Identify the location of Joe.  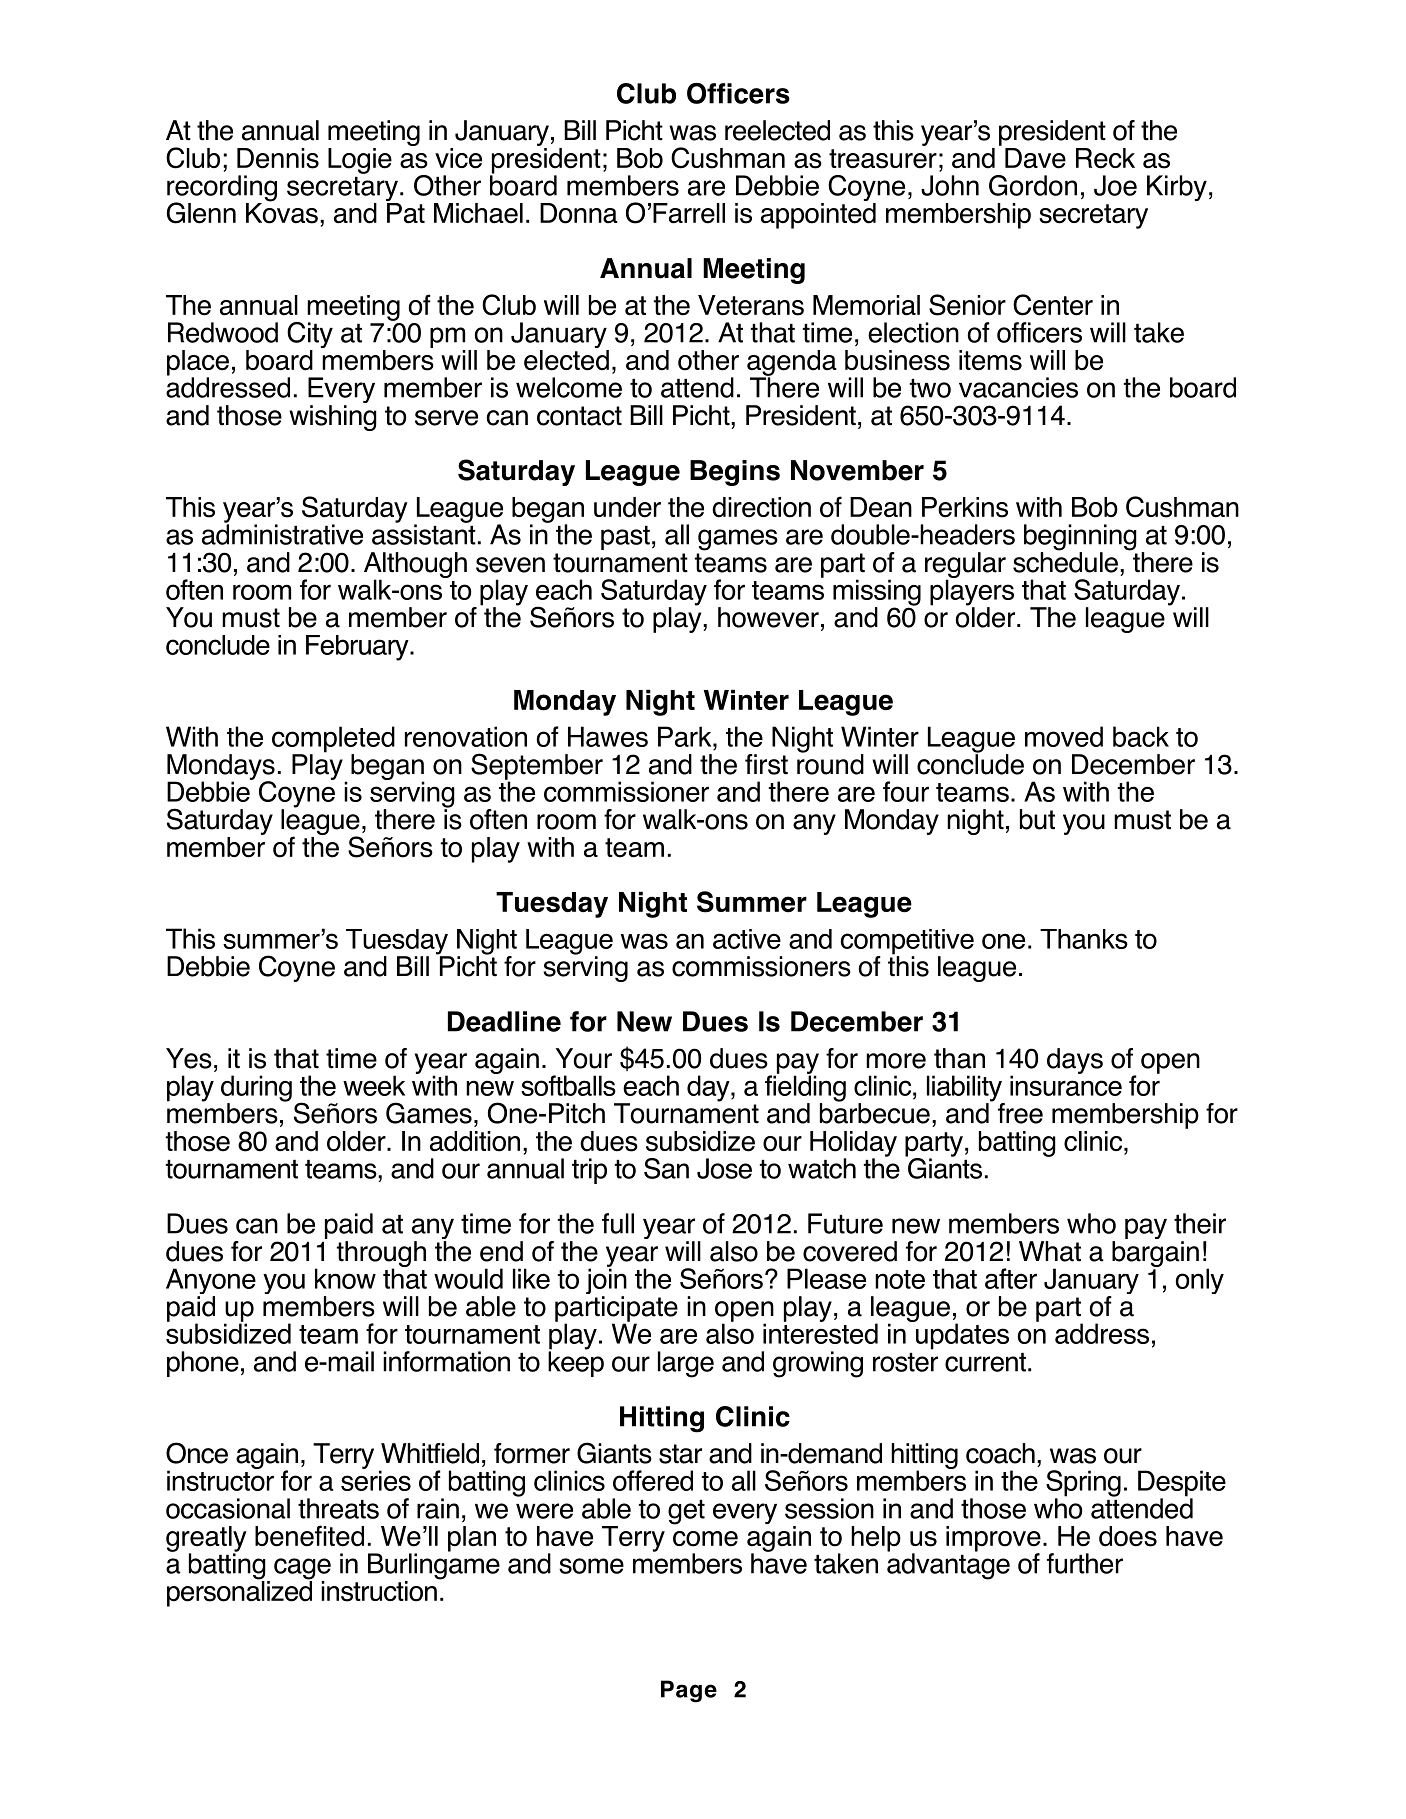
(1115, 185).
